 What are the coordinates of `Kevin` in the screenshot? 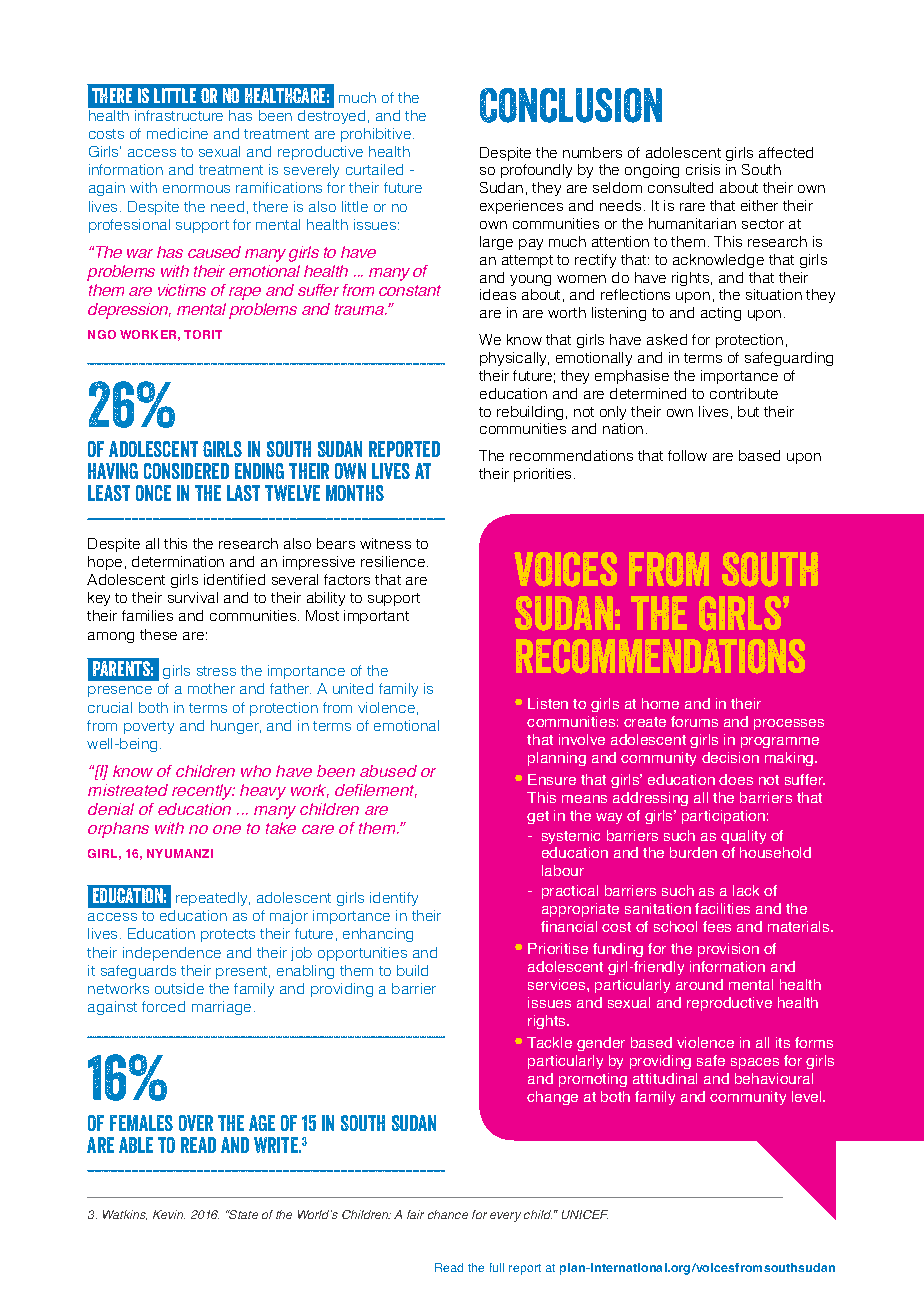 It's located at (169, 1214).
